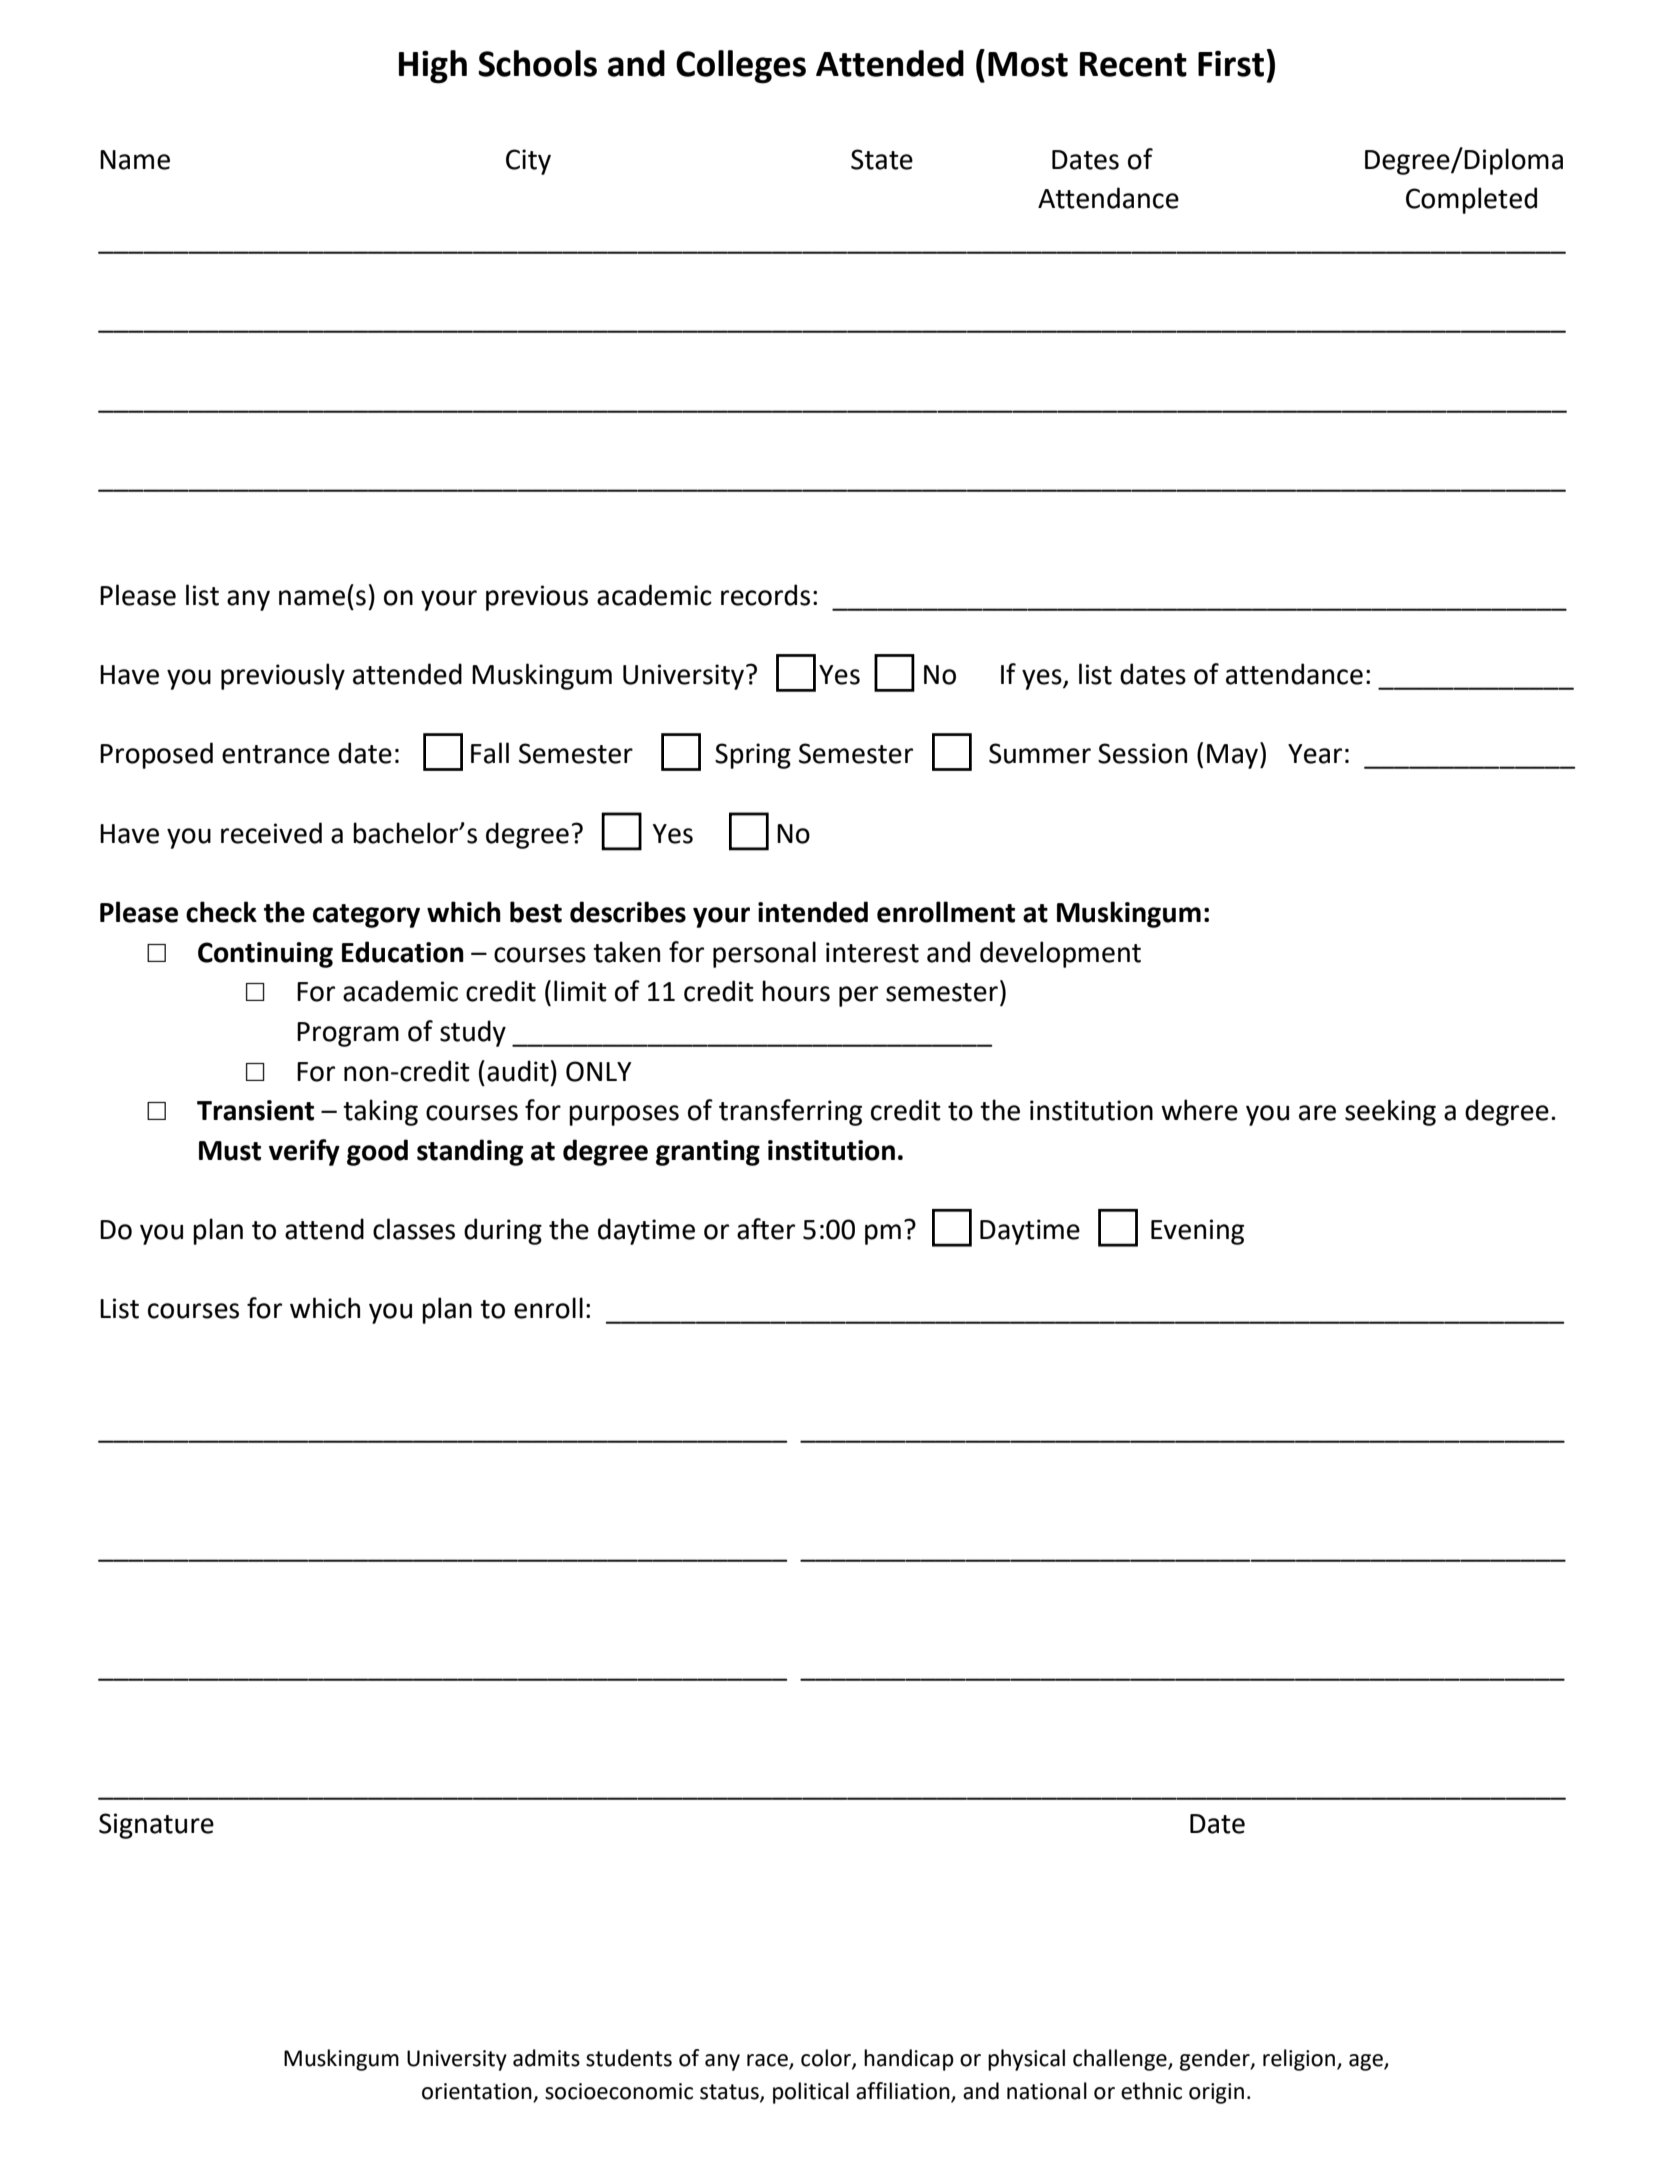 This page has width=1674, height=2166. I want to click on State, so click(882, 159).
